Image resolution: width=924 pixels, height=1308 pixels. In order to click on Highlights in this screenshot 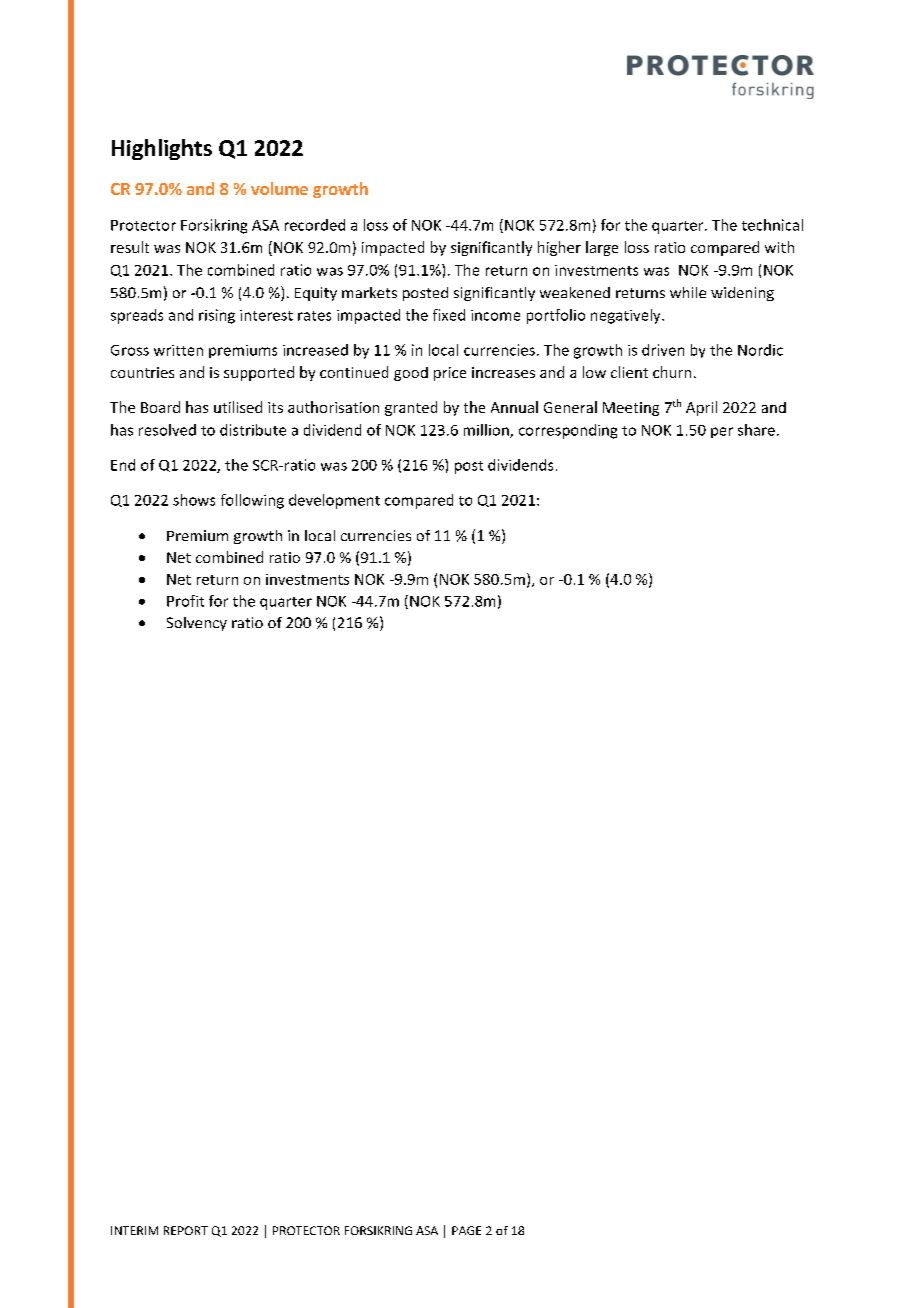, I will do `click(162, 149)`.
